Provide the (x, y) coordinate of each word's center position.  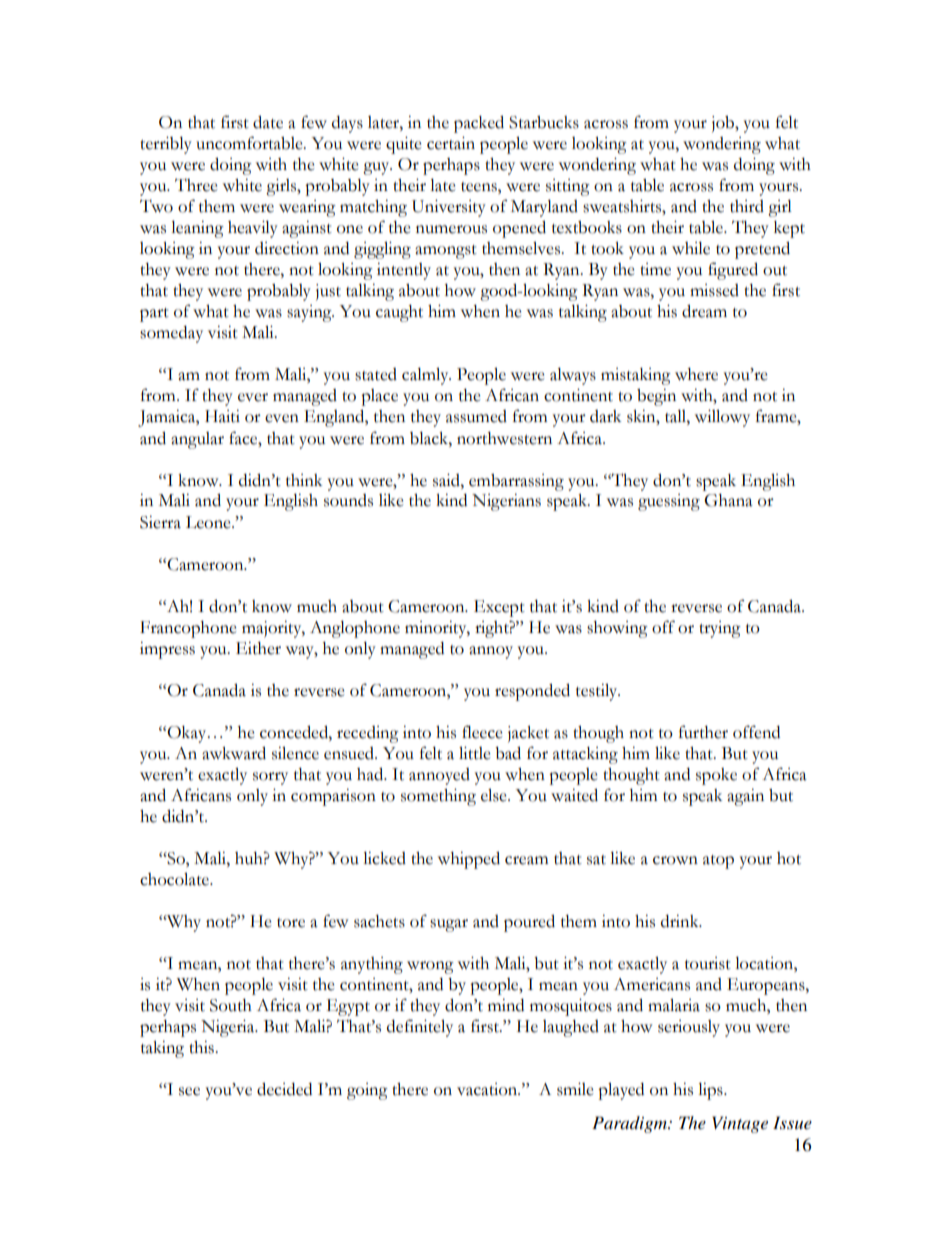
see (189, 1091)
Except (499, 608)
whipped (469, 860)
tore (291, 923)
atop (718, 862)
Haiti (222, 416)
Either (258, 648)
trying (720, 629)
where (696, 374)
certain (451, 143)
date (268, 122)
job (724, 124)
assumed (476, 416)
